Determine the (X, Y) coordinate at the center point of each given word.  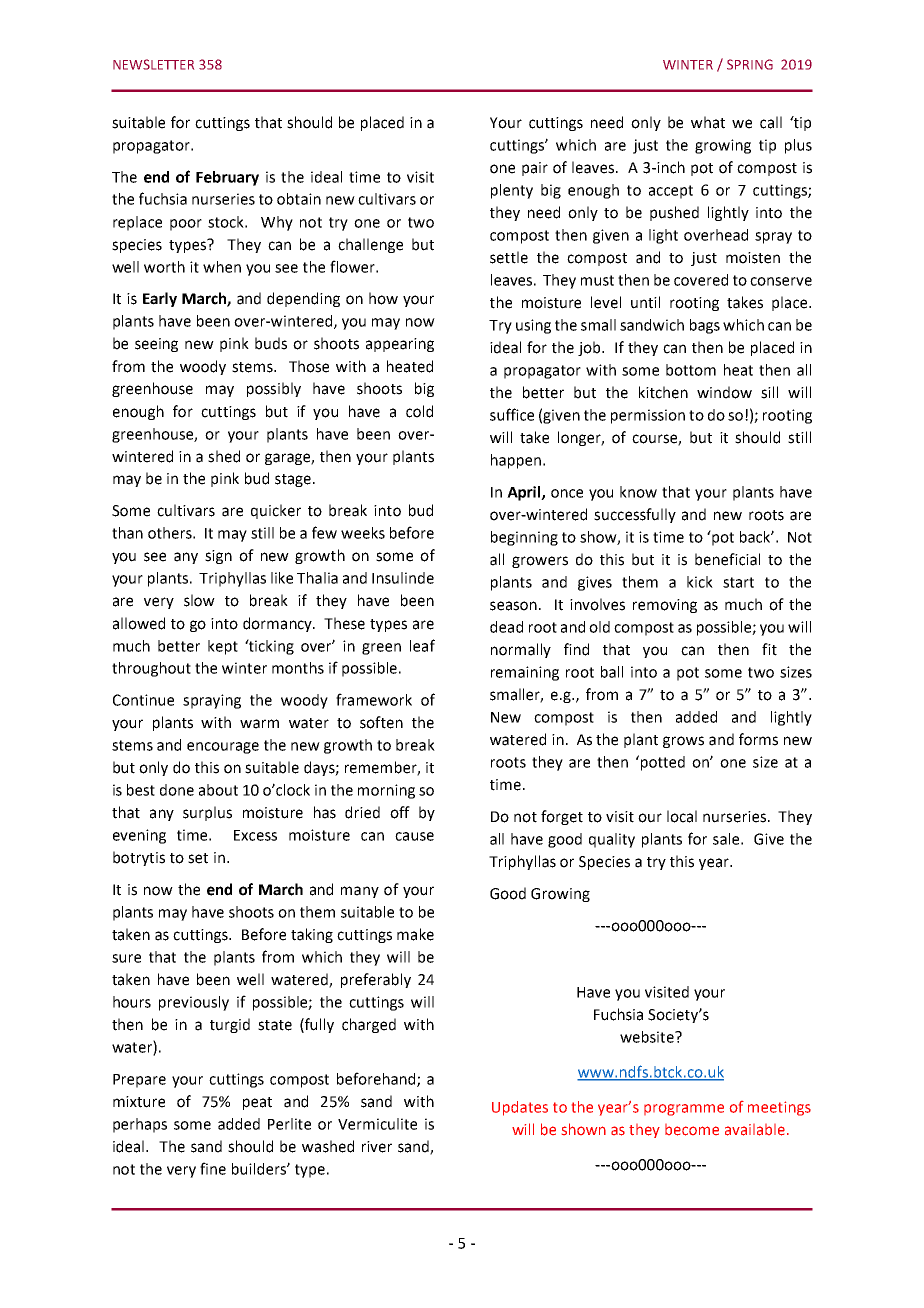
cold (419, 411)
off (400, 812)
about (218, 790)
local (682, 816)
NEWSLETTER (153, 64)
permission (648, 416)
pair (535, 169)
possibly (274, 389)
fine (213, 1168)
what (708, 122)
